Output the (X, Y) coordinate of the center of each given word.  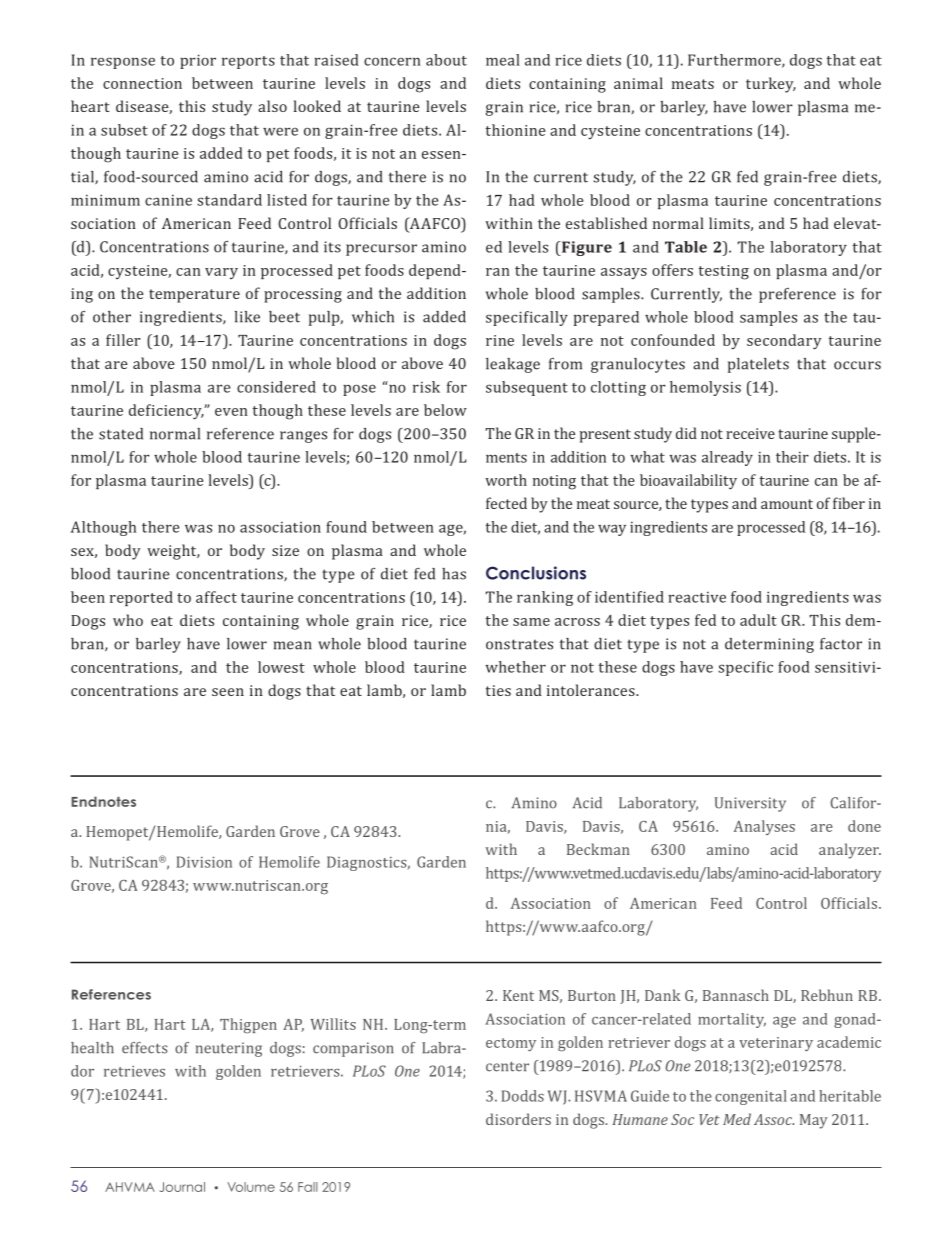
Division (204, 862)
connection (142, 83)
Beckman (598, 849)
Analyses (764, 827)
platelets (758, 365)
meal (503, 60)
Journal (182, 1187)
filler (123, 340)
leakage (513, 365)
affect (216, 597)
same (531, 622)
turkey (771, 85)
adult (758, 620)
